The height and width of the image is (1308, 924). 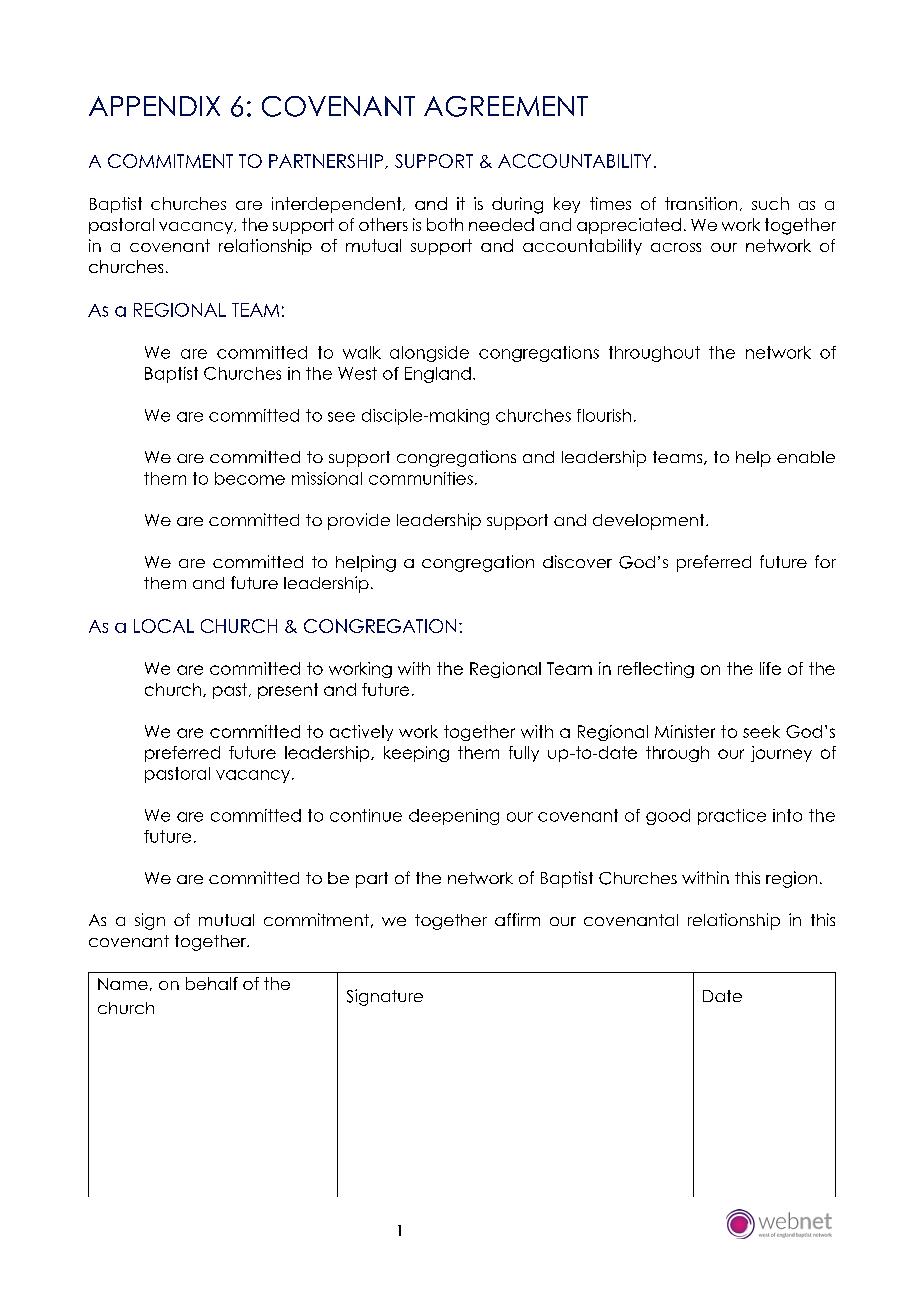 I want to click on become, so click(x=250, y=478).
